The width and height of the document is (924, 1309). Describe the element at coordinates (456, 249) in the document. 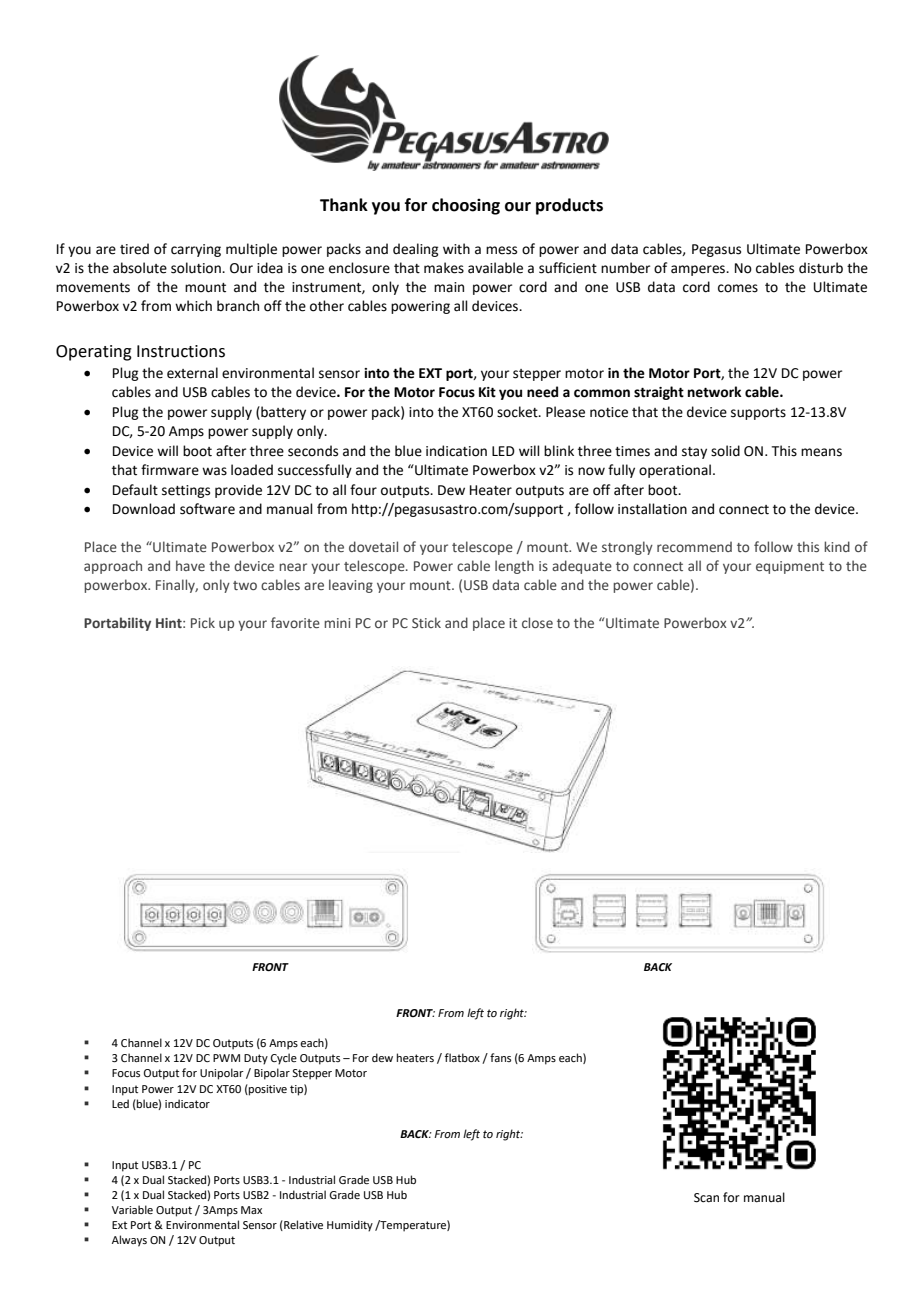

I see `with` at that location.
